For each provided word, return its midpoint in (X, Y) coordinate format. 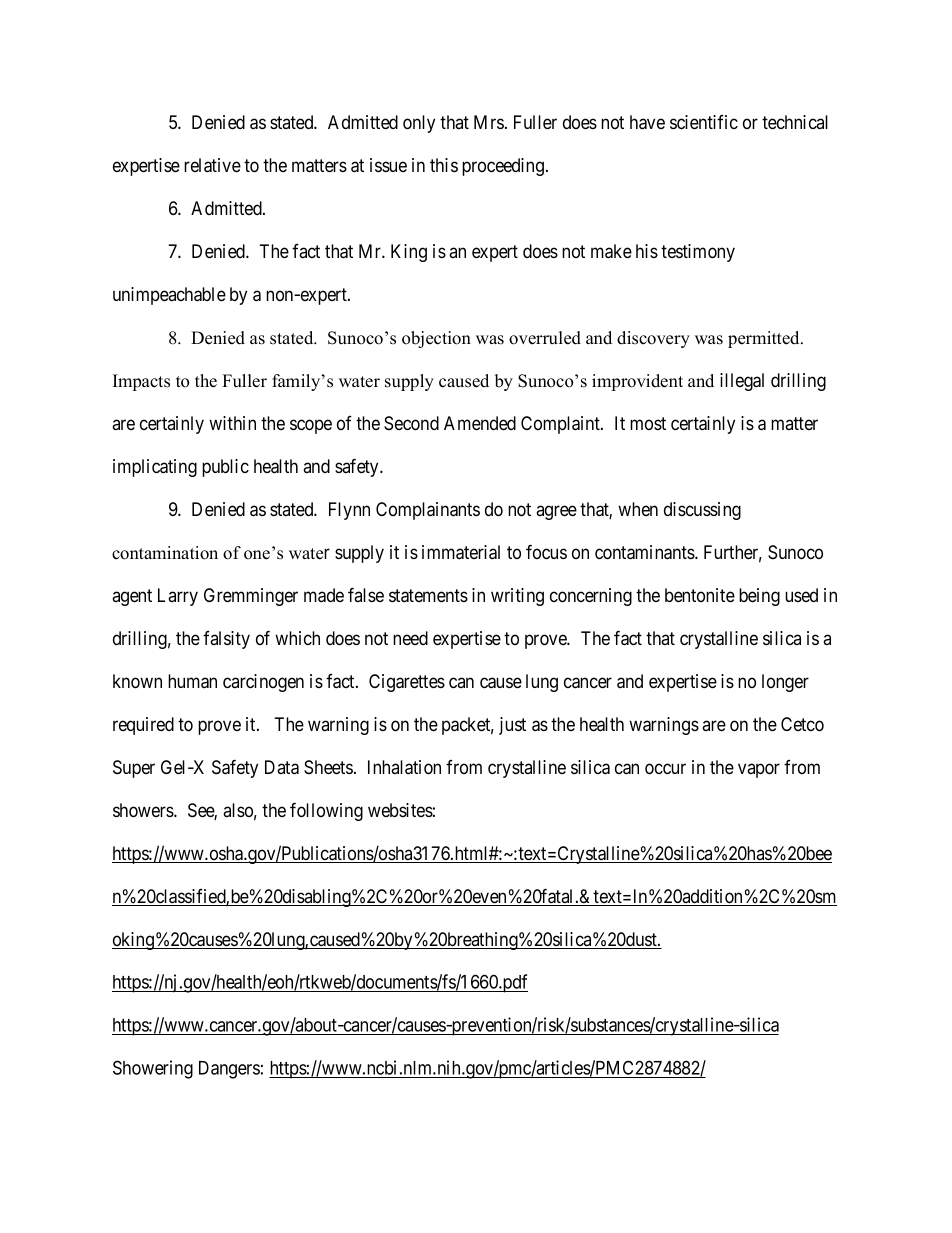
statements (428, 596)
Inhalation (404, 767)
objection (436, 339)
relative (212, 165)
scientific (704, 122)
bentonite (700, 595)
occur (665, 769)
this (444, 165)
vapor (759, 770)
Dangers (229, 1070)
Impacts (141, 382)
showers (144, 810)
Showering (153, 1069)
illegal (742, 382)
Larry (178, 597)
